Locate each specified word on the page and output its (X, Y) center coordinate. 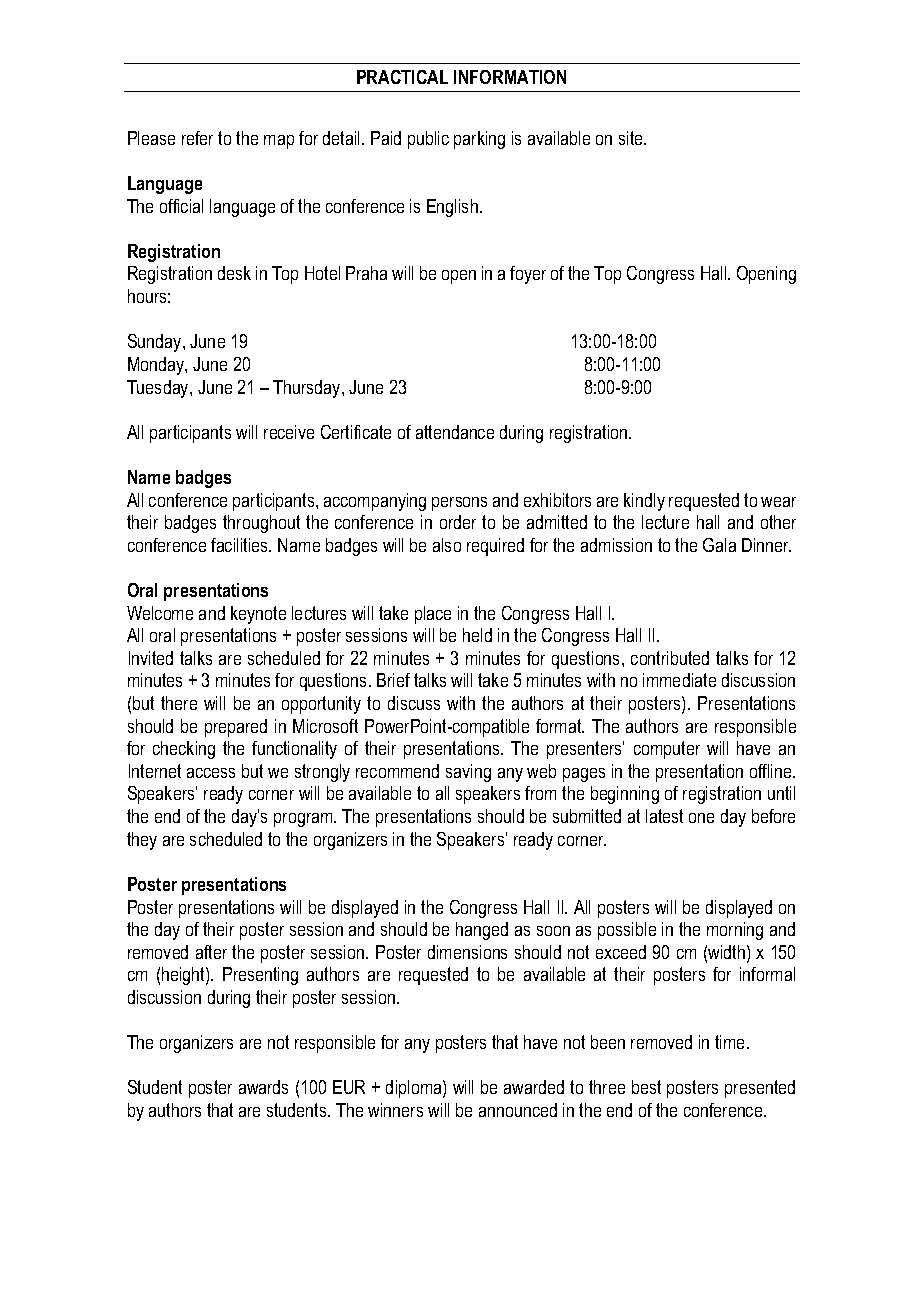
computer (667, 750)
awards (263, 1087)
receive (289, 432)
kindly (644, 502)
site (632, 138)
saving (468, 773)
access (211, 773)
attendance (455, 432)
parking (479, 140)
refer (197, 138)
